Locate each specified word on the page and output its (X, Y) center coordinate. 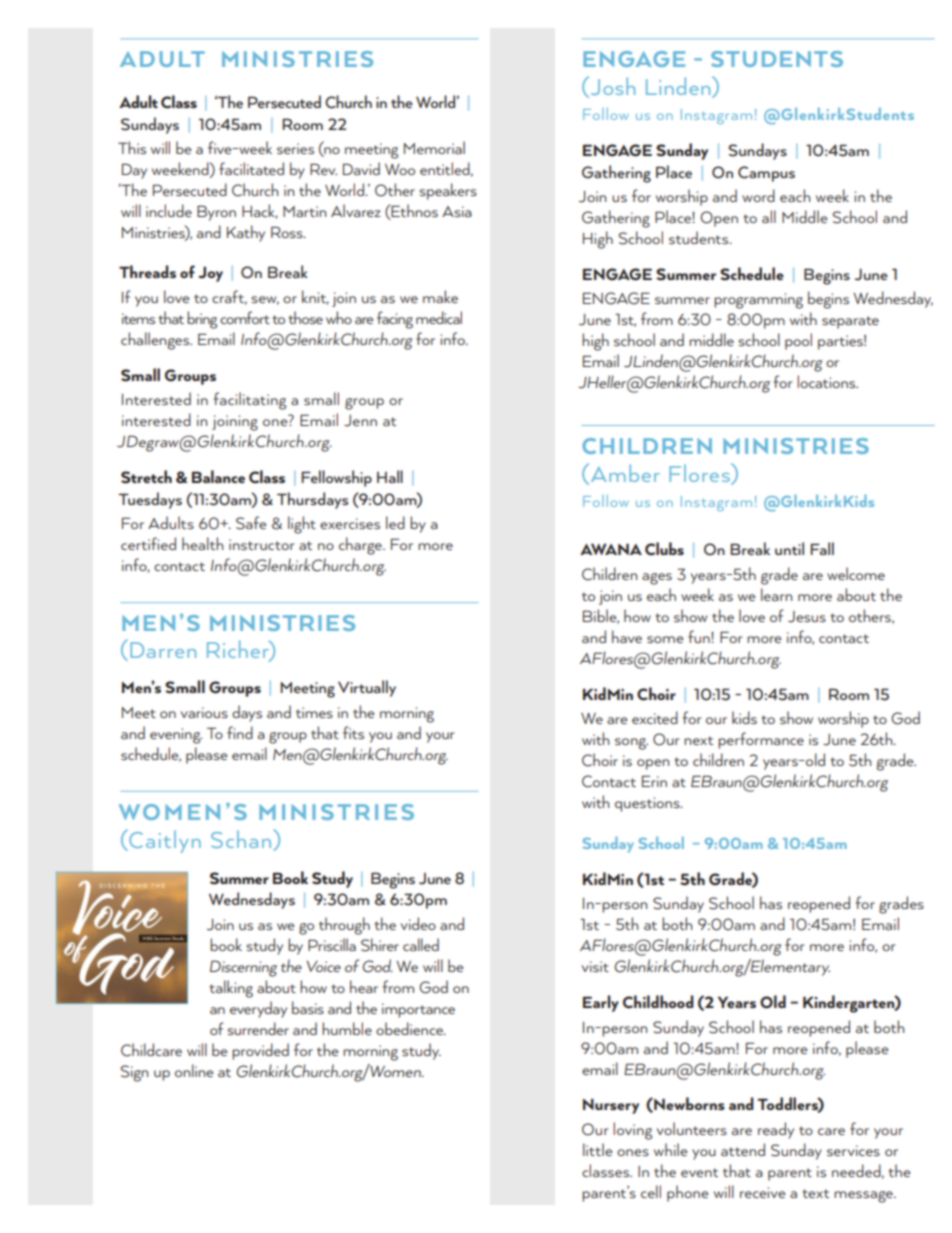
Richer (239, 650)
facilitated (251, 168)
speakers (448, 191)
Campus (766, 174)
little (598, 1149)
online (194, 1070)
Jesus (807, 617)
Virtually (367, 688)
